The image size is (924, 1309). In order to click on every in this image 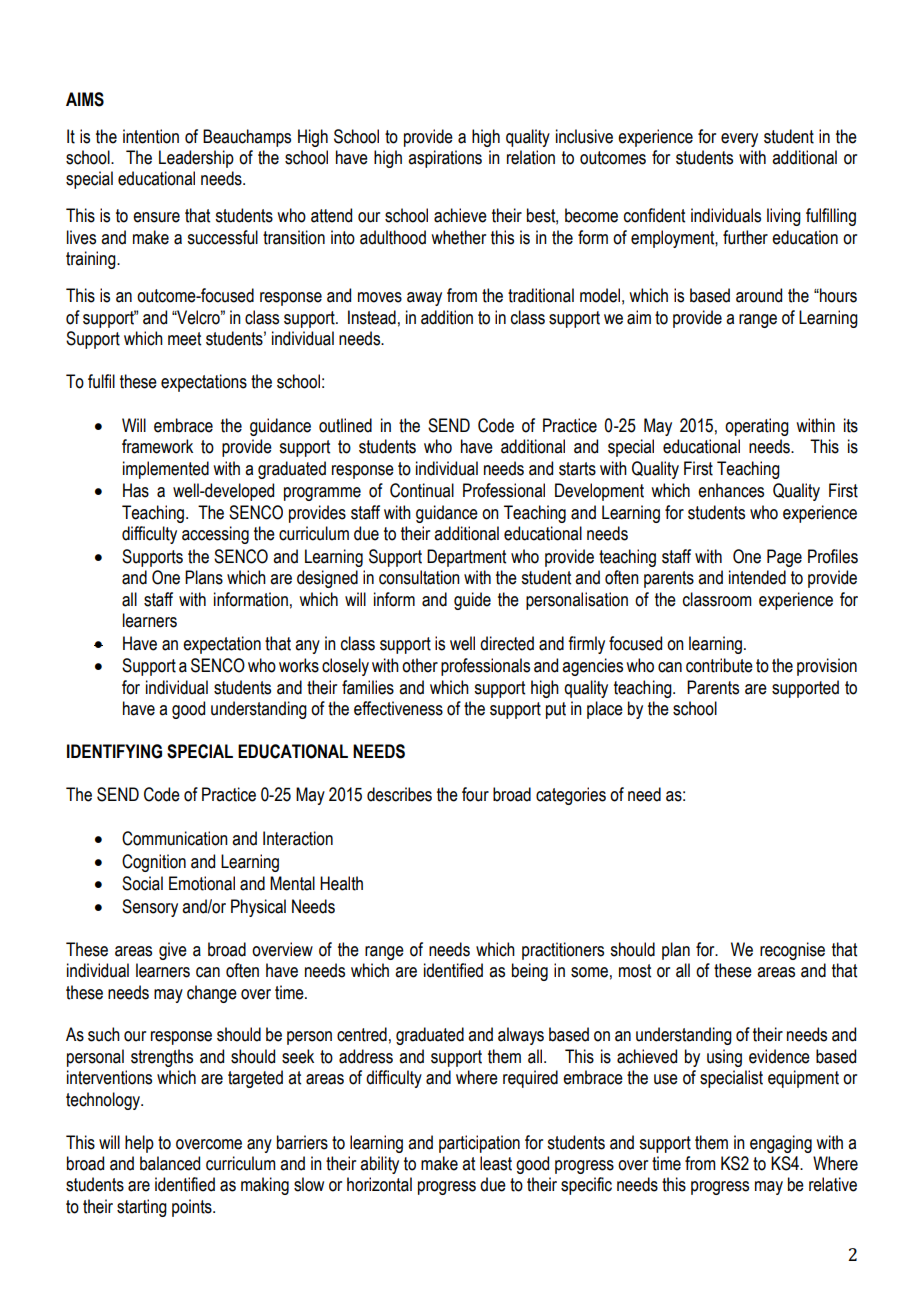, I will do `click(739, 140)`.
